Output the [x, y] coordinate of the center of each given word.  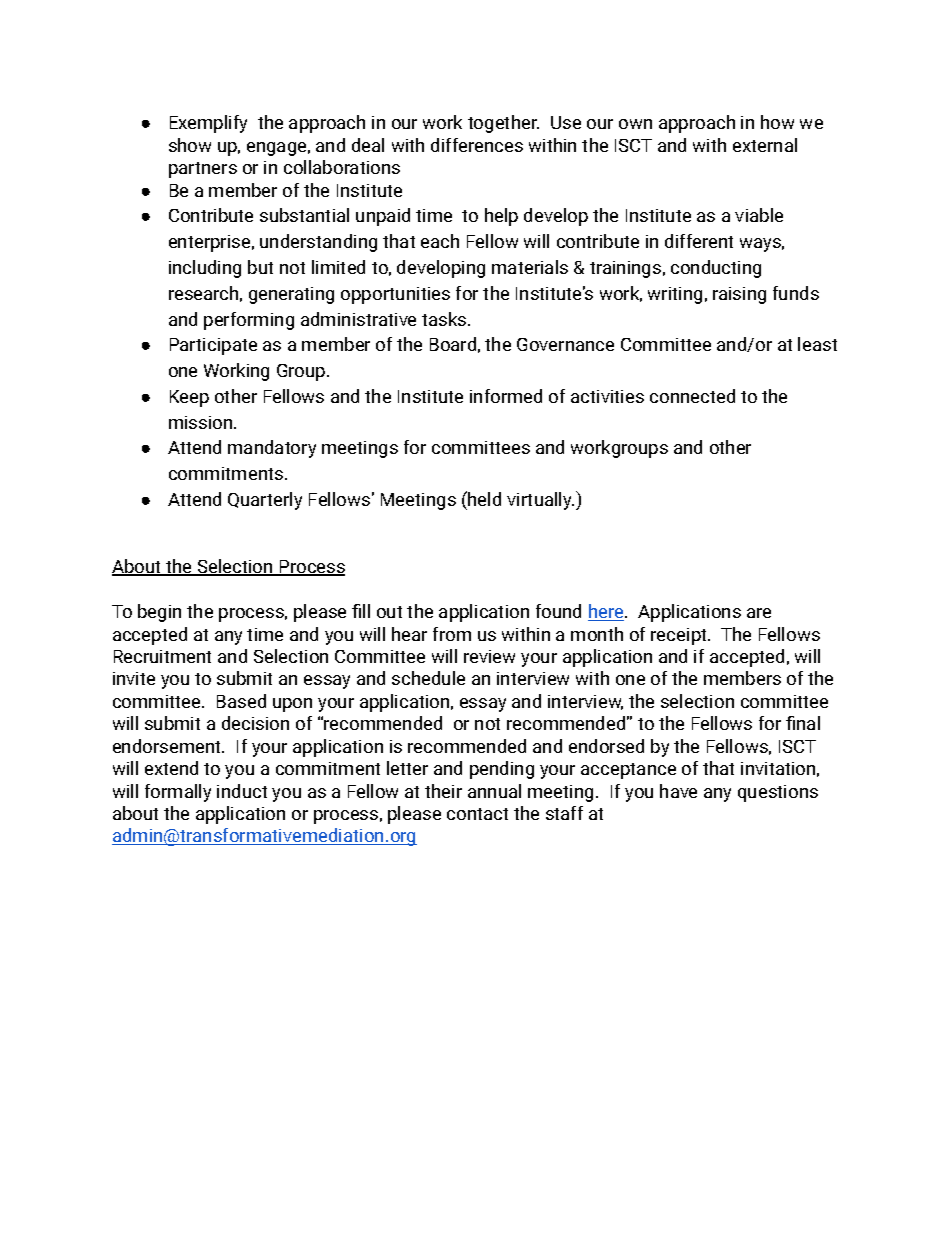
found [558, 611]
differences [477, 145]
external [765, 145]
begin [159, 613]
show [190, 145]
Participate [213, 346]
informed [506, 396]
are [759, 613]
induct [242, 791]
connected [692, 396]
